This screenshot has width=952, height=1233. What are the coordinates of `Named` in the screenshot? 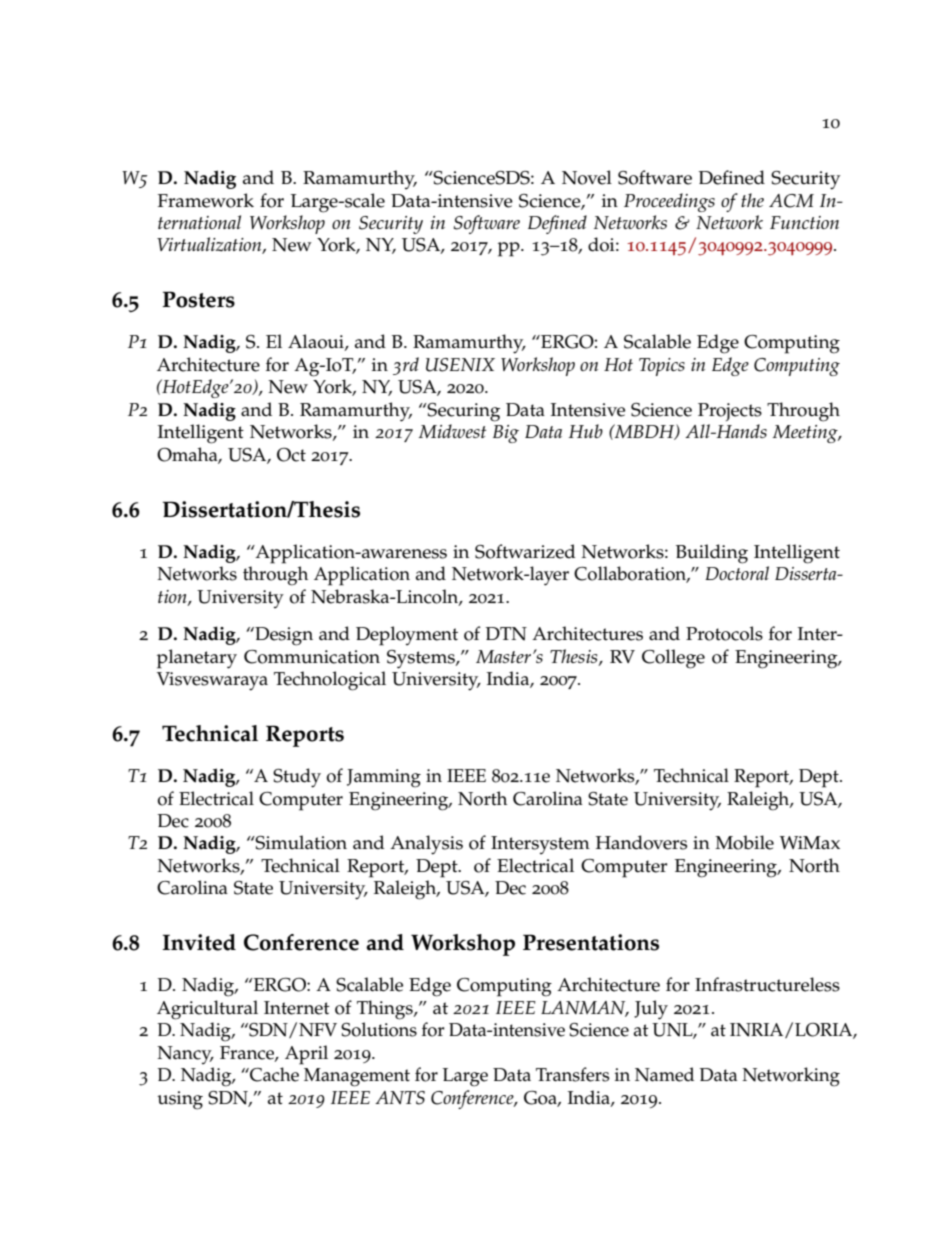 It's located at (664, 1074).
